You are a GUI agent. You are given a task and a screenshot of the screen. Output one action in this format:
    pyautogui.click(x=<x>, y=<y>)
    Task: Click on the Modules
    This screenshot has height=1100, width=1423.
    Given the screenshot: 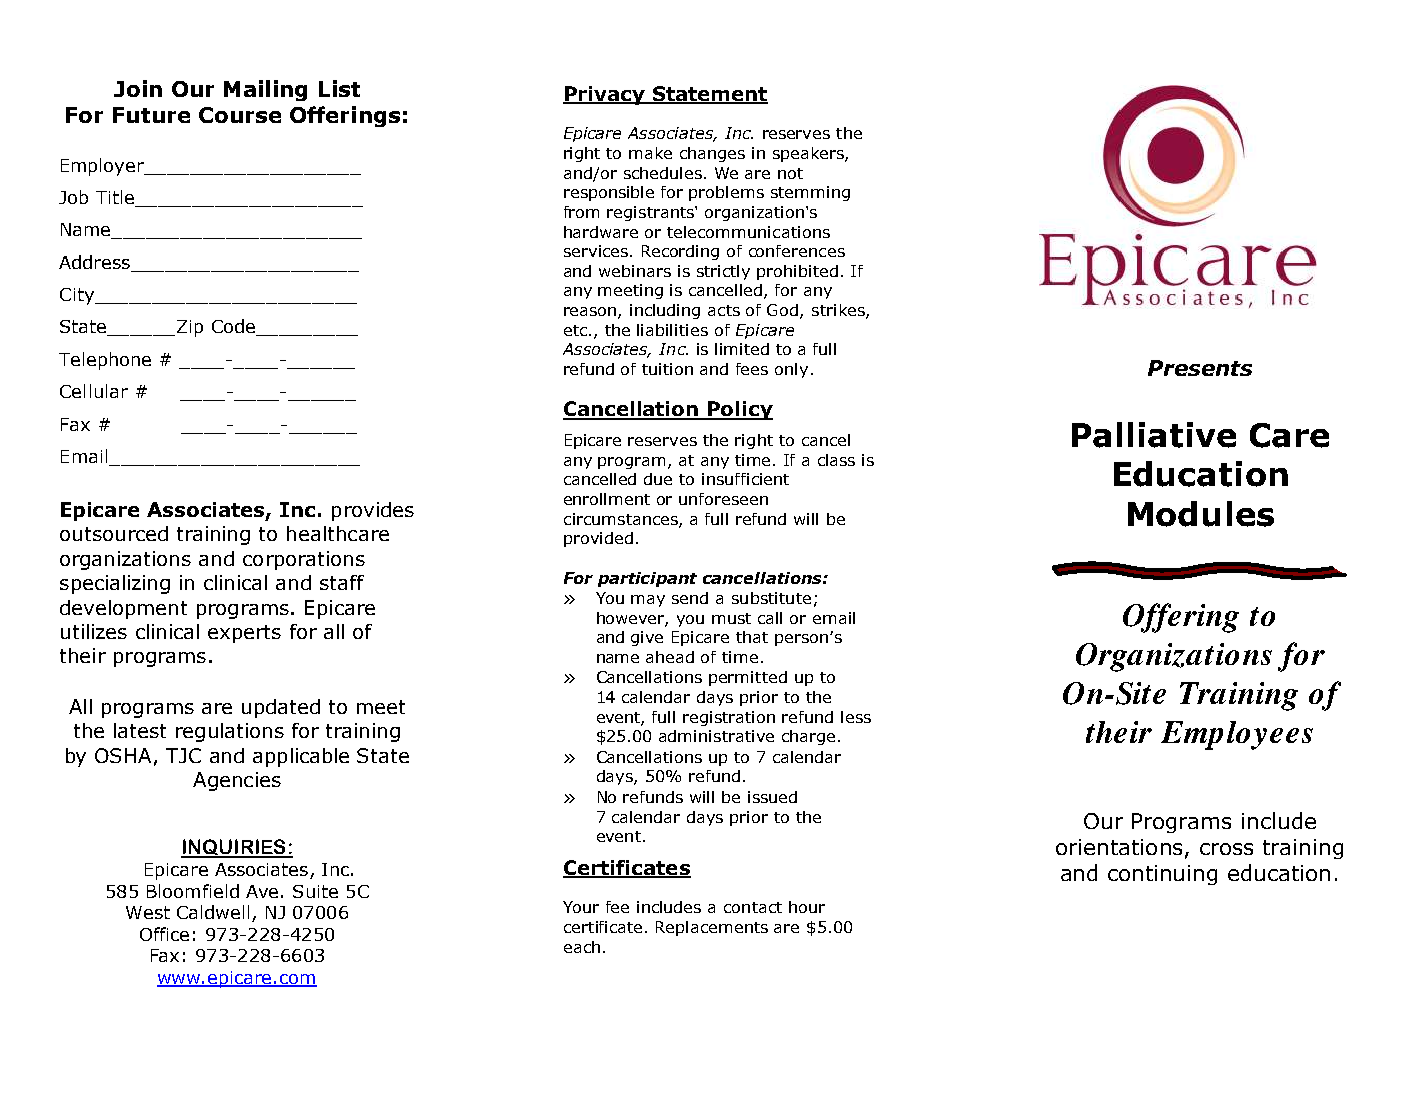 What is the action you would take?
    pyautogui.click(x=1201, y=514)
